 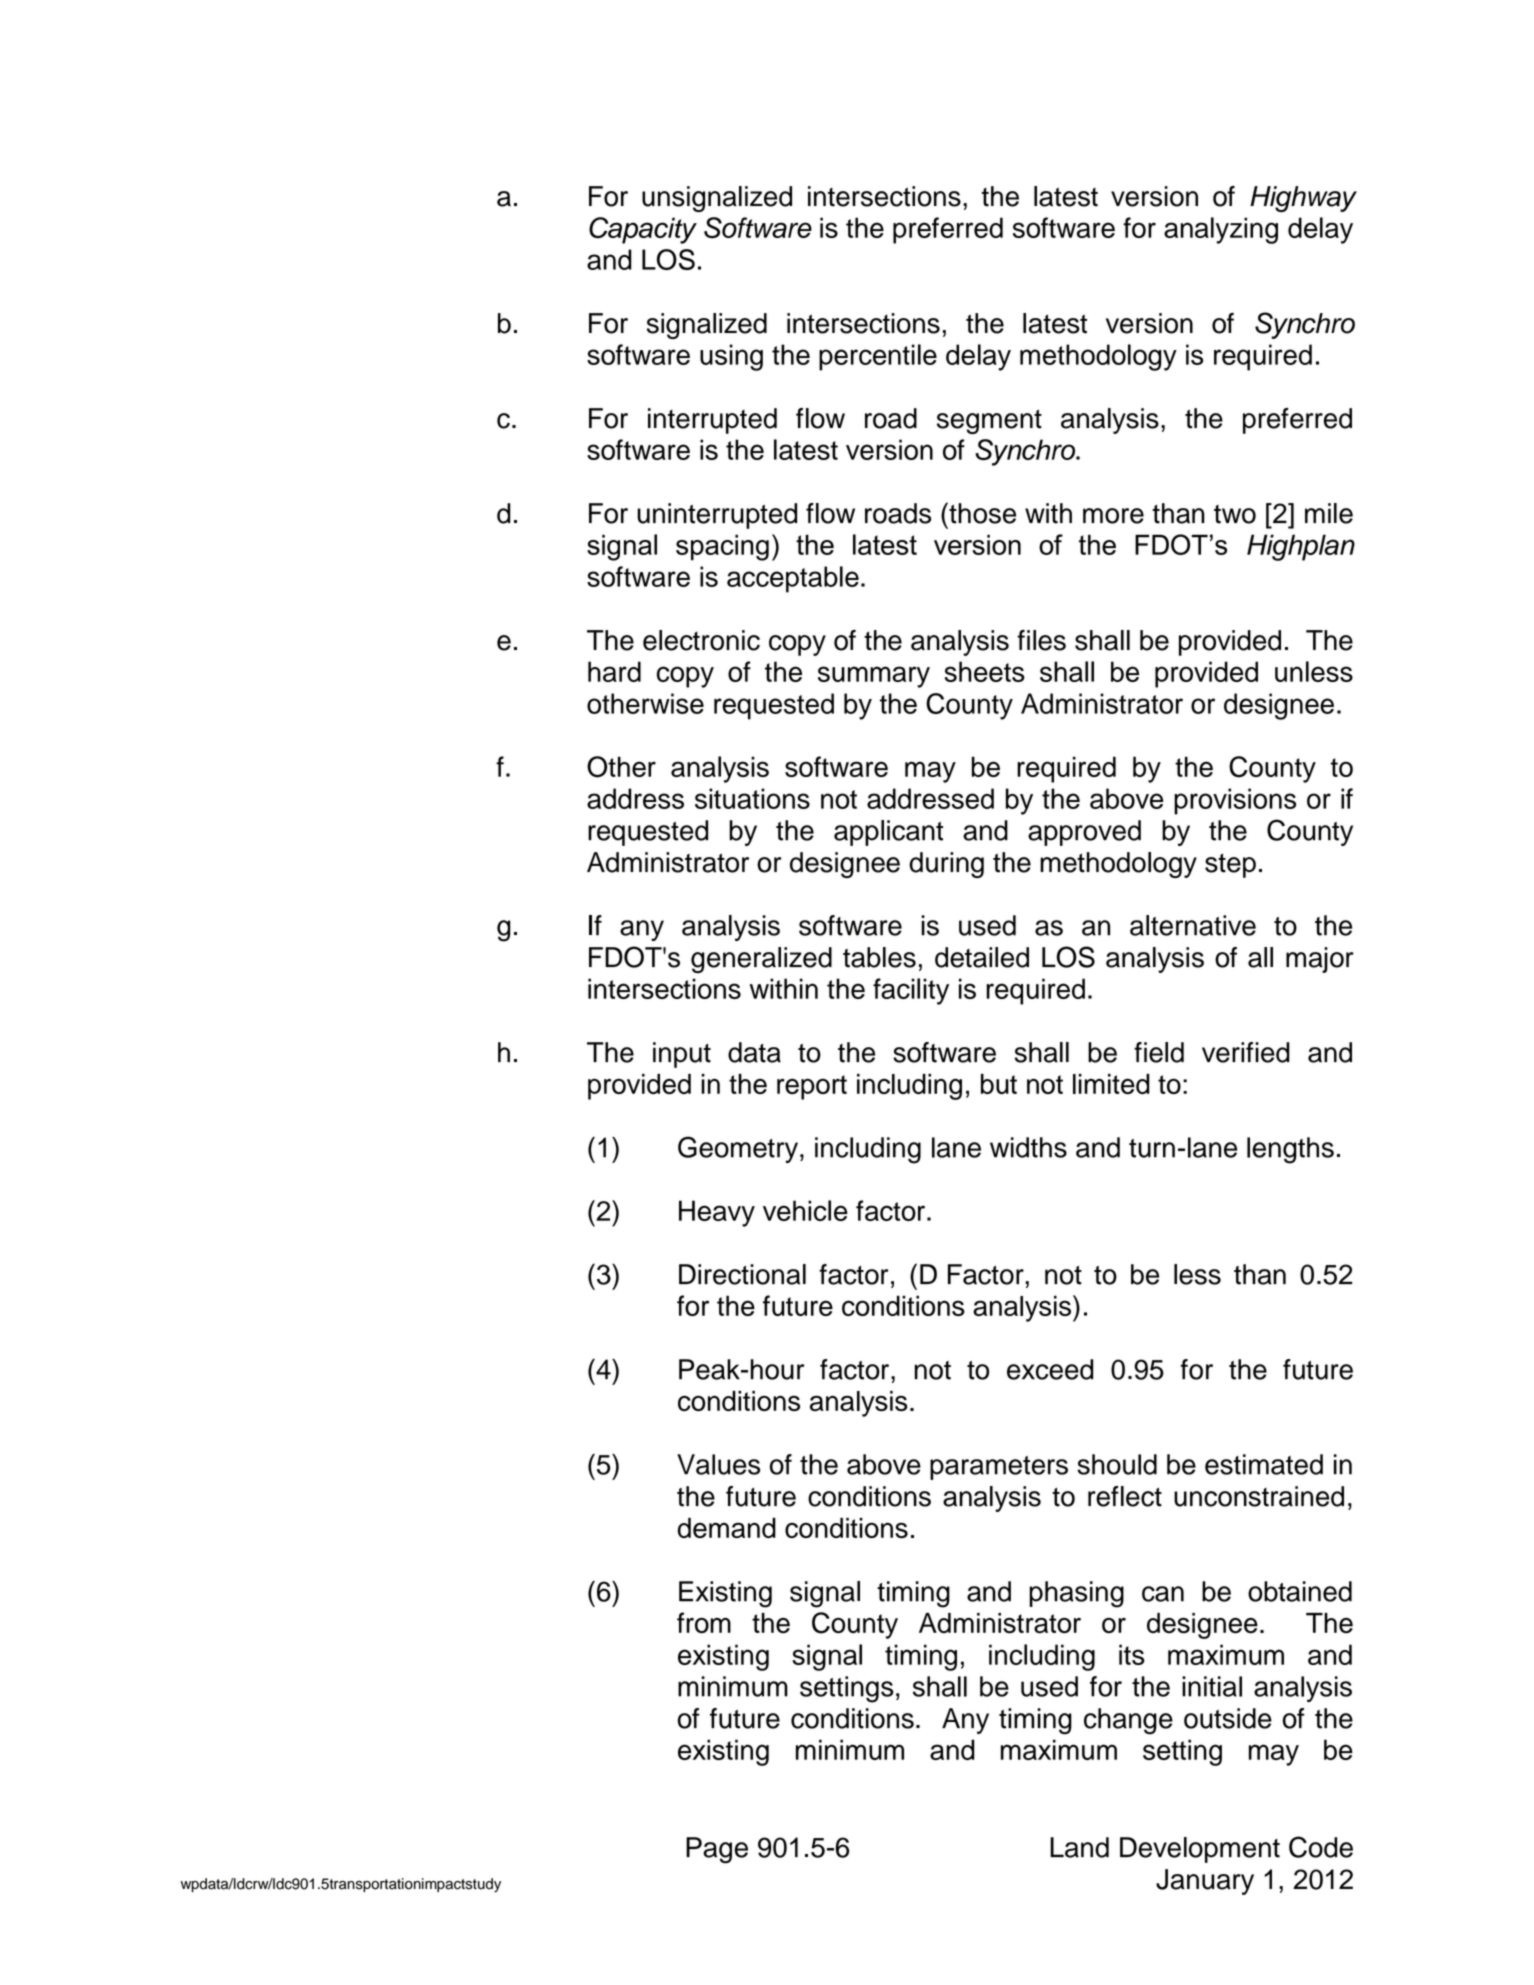 What do you see at coordinates (1200, 1850) in the document?
I see `Development` at bounding box center [1200, 1850].
